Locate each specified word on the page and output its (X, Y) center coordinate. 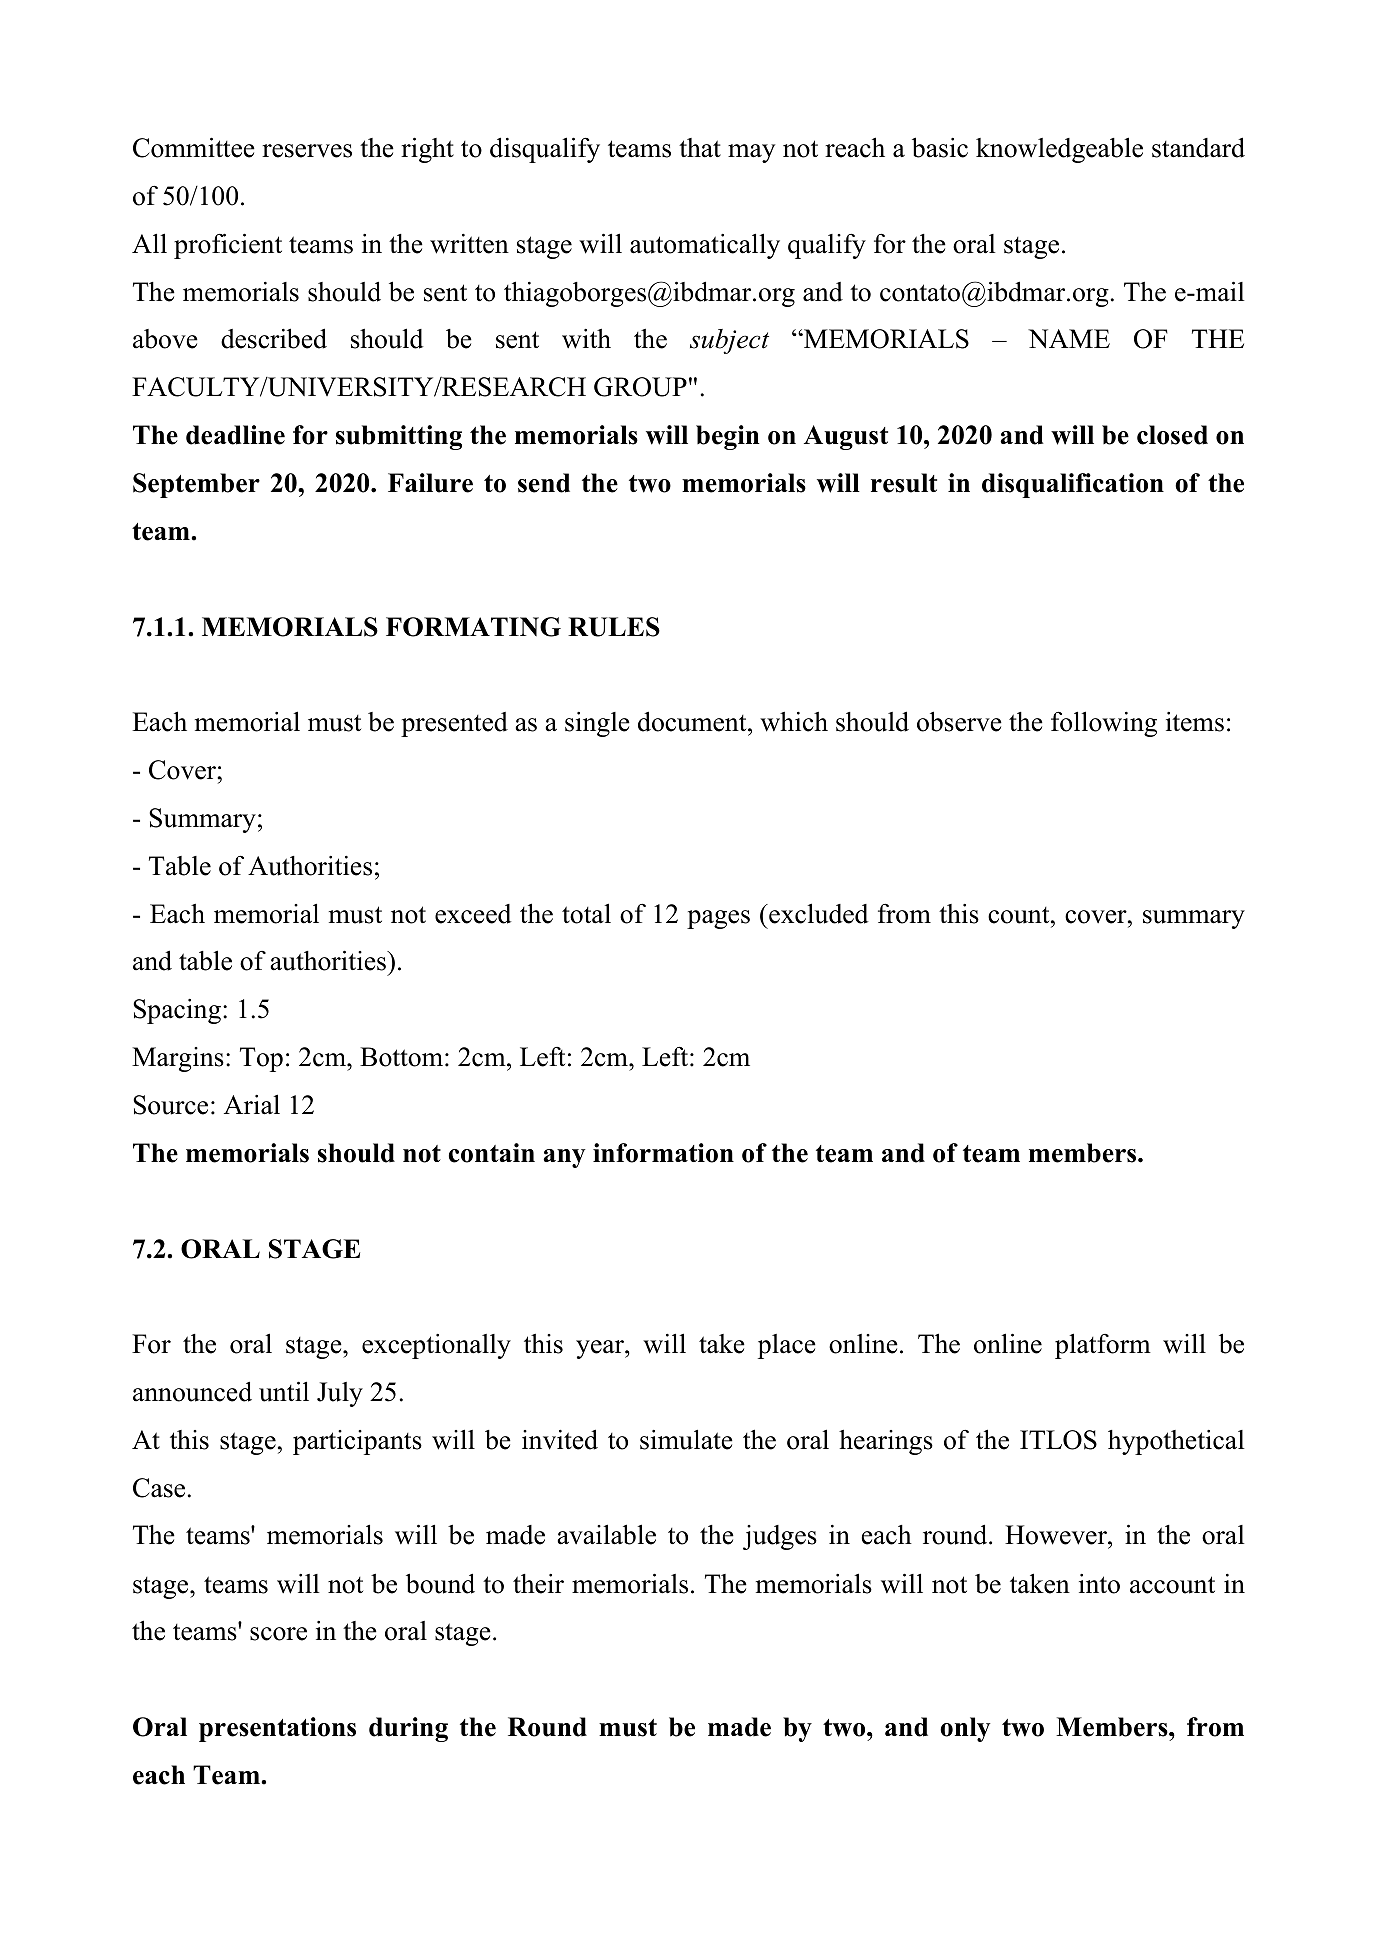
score (278, 1634)
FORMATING (473, 627)
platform (1103, 1346)
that (700, 148)
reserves (307, 151)
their (538, 1584)
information (663, 1153)
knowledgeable (1059, 150)
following (1104, 724)
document (693, 721)
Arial (252, 1104)
